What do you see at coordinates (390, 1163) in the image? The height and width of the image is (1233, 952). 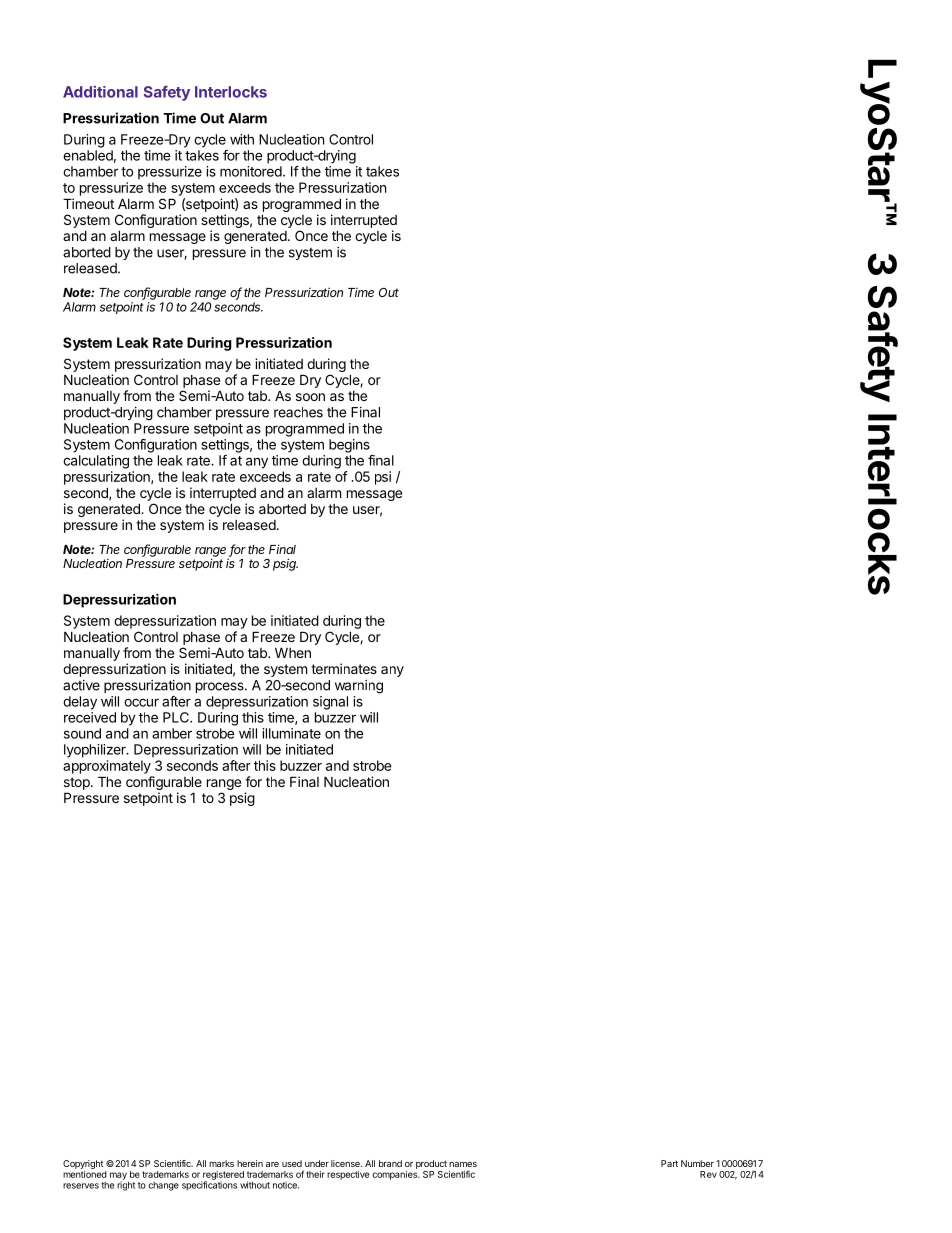 I see `brand` at bounding box center [390, 1163].
